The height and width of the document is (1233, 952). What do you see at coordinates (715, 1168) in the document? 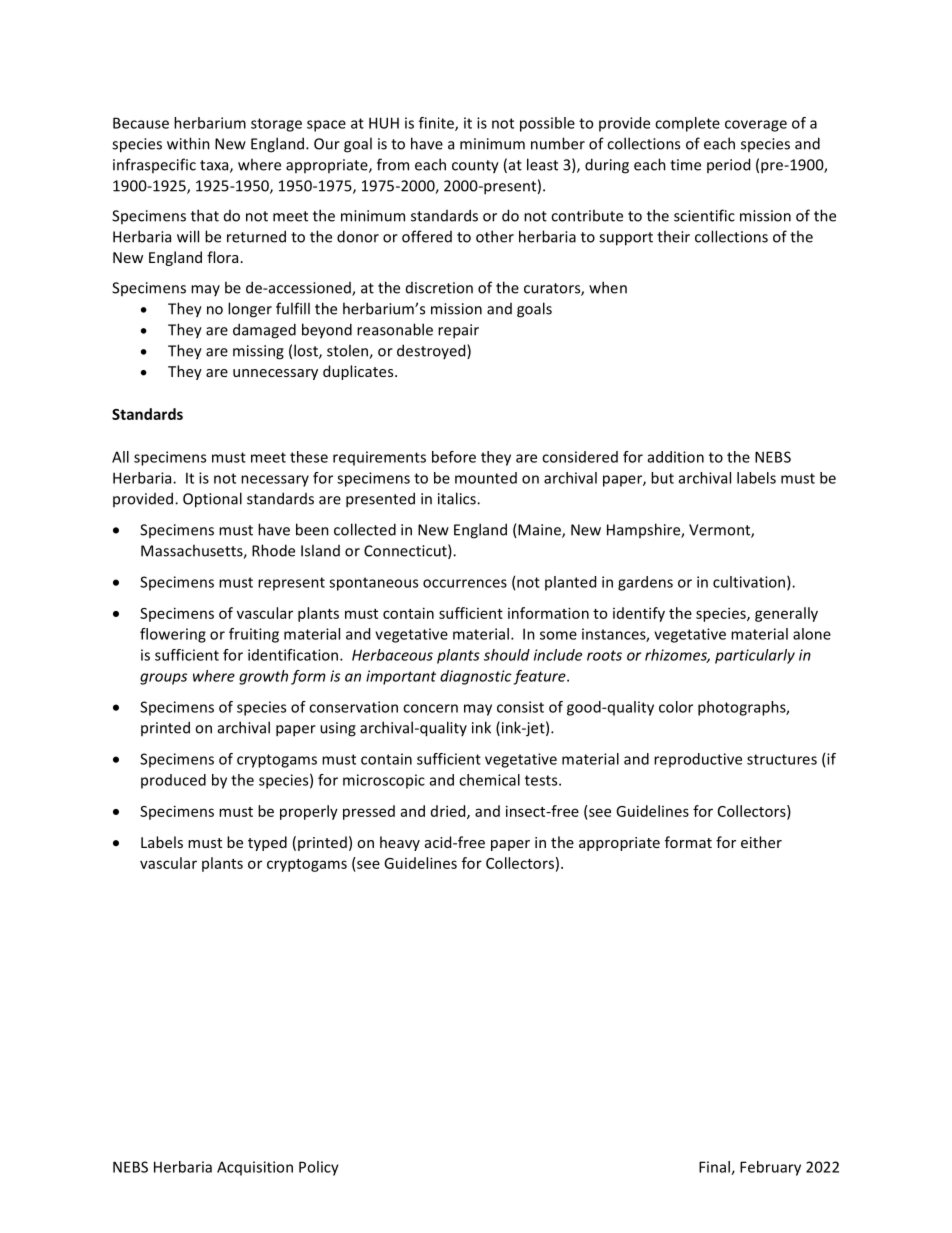
I see `Final` at bounding box center [715, 1168].
